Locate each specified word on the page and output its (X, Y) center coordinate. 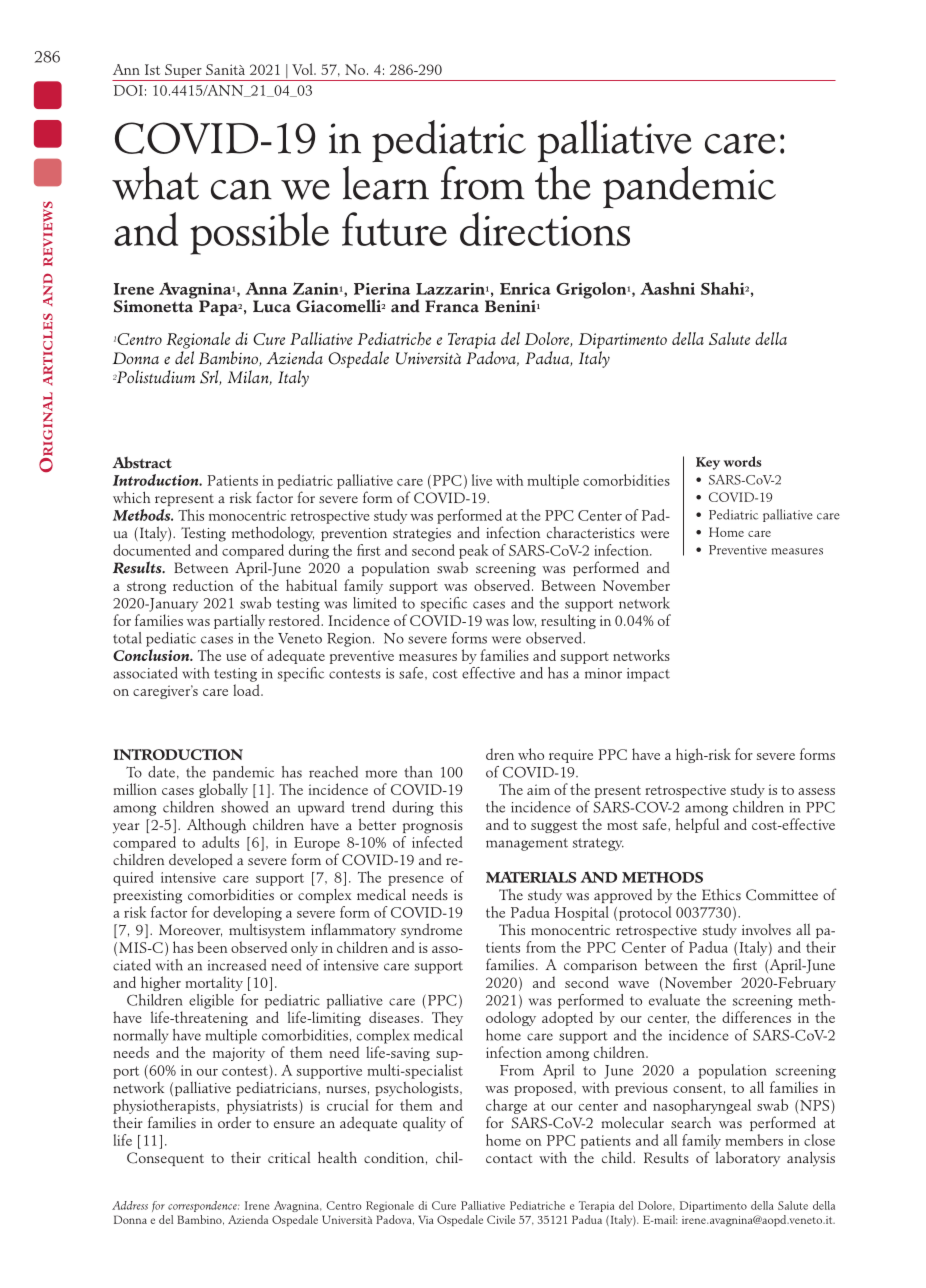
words (742, 461)
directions (545, 229)
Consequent (165, 1159)
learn (386, 183)
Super (183, 71)
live (482, 480)
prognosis (433, 827)
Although (216, 826)
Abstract (142, 463)
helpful (697, 825)
